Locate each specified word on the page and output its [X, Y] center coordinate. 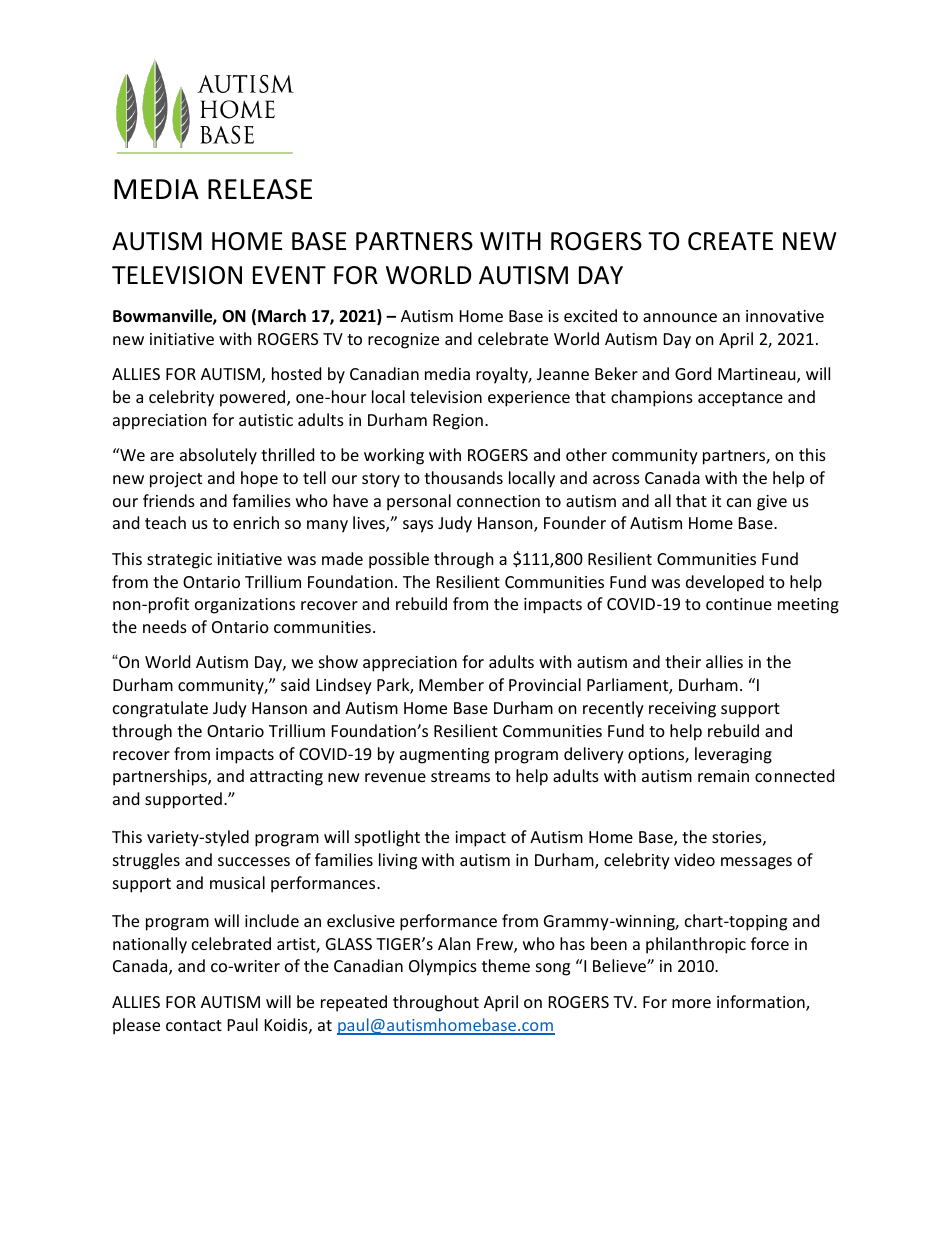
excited [590, 315]
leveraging [733, 755]
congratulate [160, 709]
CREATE [730, 241]
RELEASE [260, 189]
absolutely [218, 456]
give [772, 503]
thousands [463, 477]
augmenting [444, 756]
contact [194, 1025]
